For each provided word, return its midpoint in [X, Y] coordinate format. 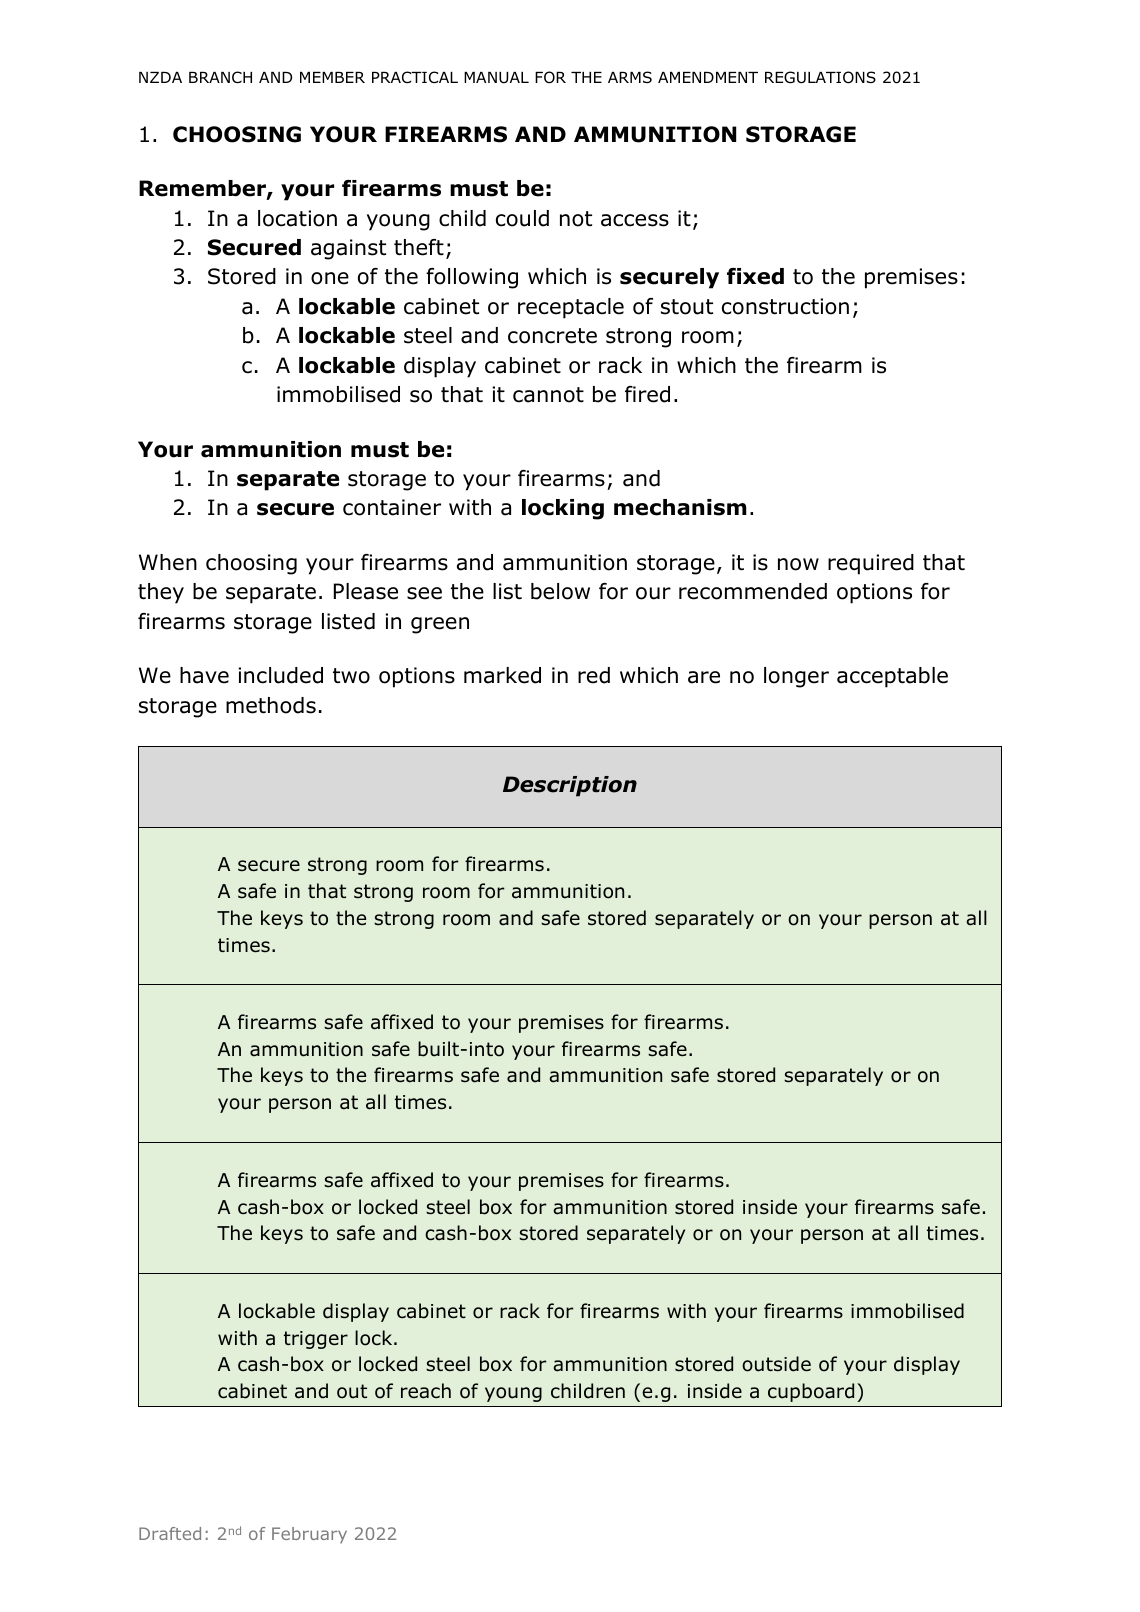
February [309, 1535]
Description [570, 786]
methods [271, 705]
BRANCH [220, 77]
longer [796, 677]
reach [426, 1391]
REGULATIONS [820, 77]
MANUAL [496, 78]
